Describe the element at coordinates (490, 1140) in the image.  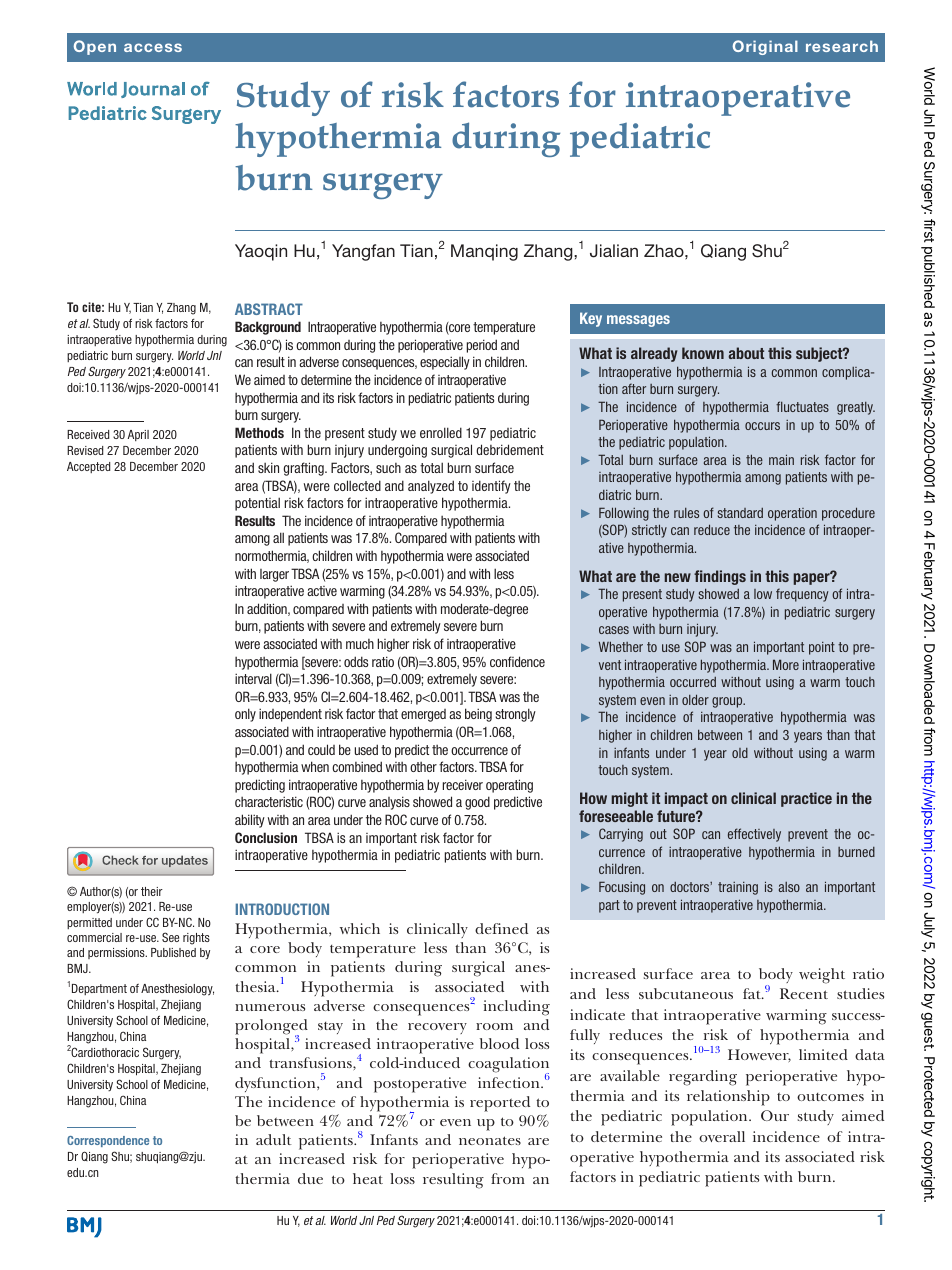
I see `neonates` at that location.
